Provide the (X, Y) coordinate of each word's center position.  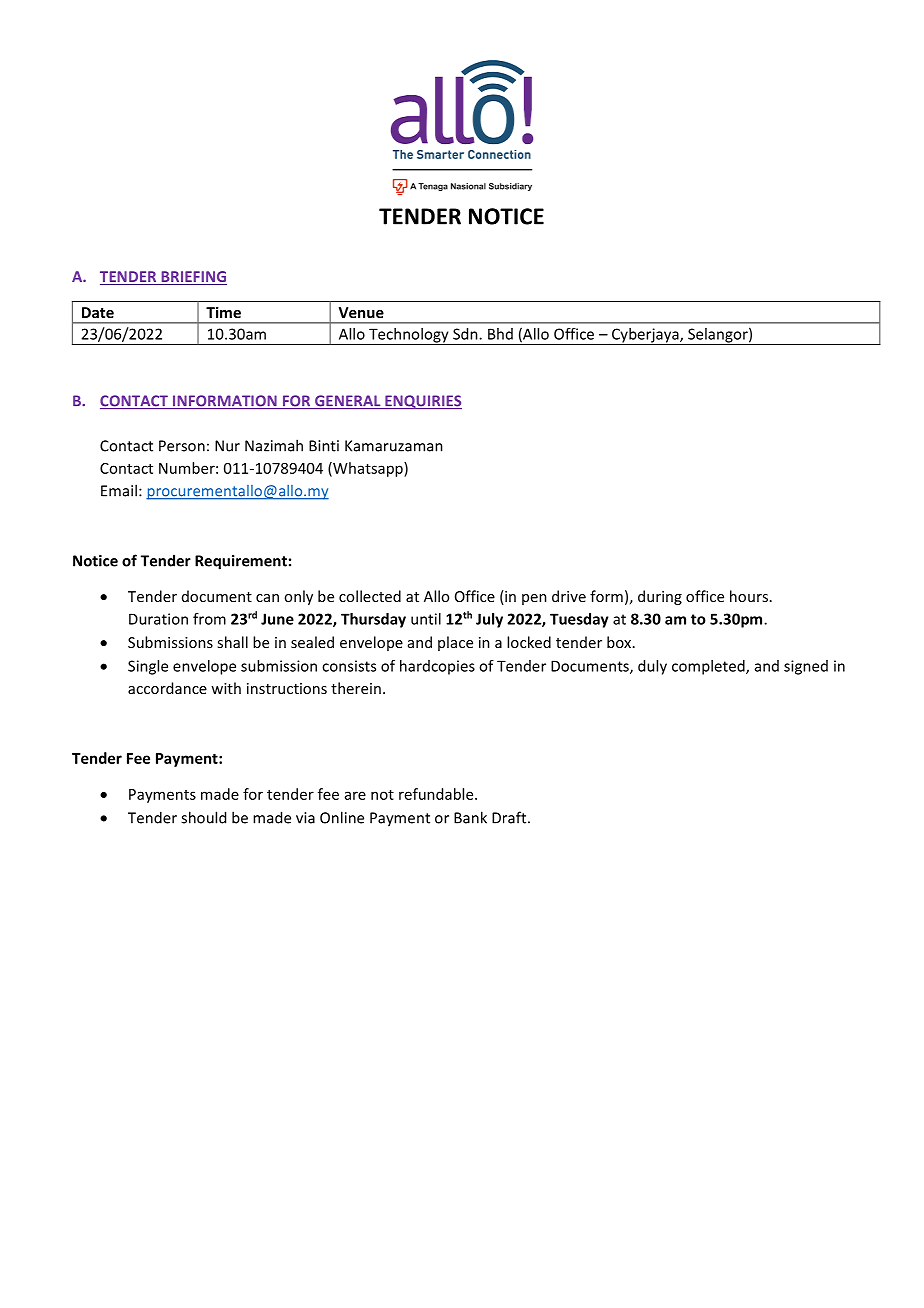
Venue (361, 312)
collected (370, 596)
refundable (437, 794)
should (203, 817)
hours (749, 596)
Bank (470, 817)
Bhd (500, 334)
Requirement (241, 562)
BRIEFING (193, 278)
